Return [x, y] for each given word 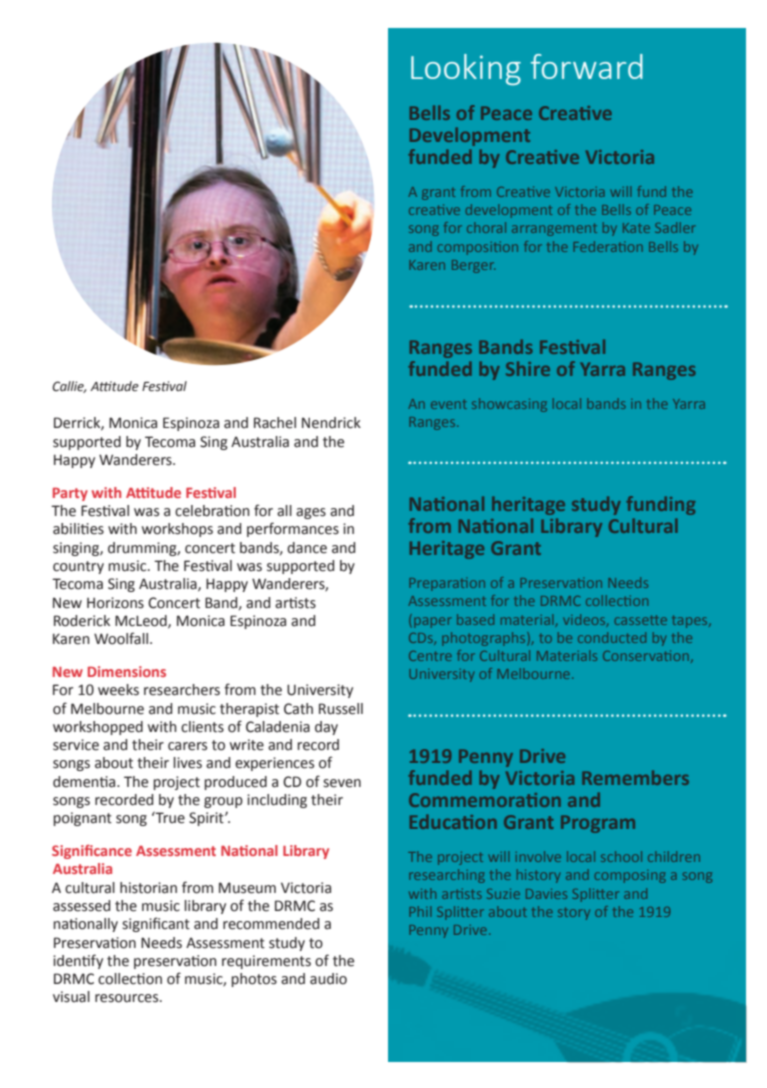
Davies [546, 894]
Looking [466, 69]
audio [328, 979]
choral [486, 227]
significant [156, 924]
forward [587, 66]
